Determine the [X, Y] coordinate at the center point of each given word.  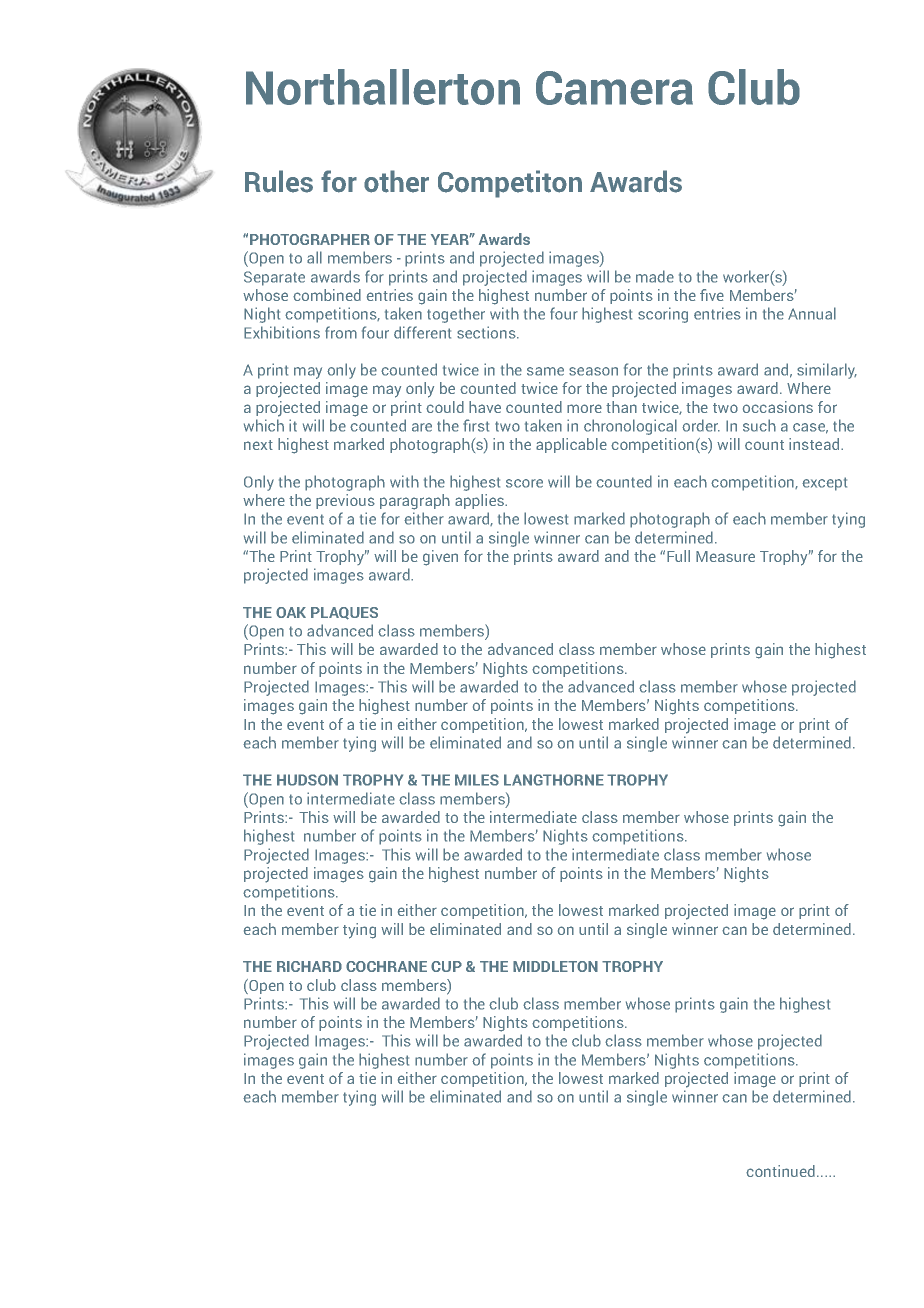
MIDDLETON [555, 966]
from [341, 332]
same [545, 371]
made [655, 276]
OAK [291, 612]
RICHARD [309, 966]
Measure [725, 556]
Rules [279, 181]
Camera [614, 88]
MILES [477, 780]
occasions [778, 407]
